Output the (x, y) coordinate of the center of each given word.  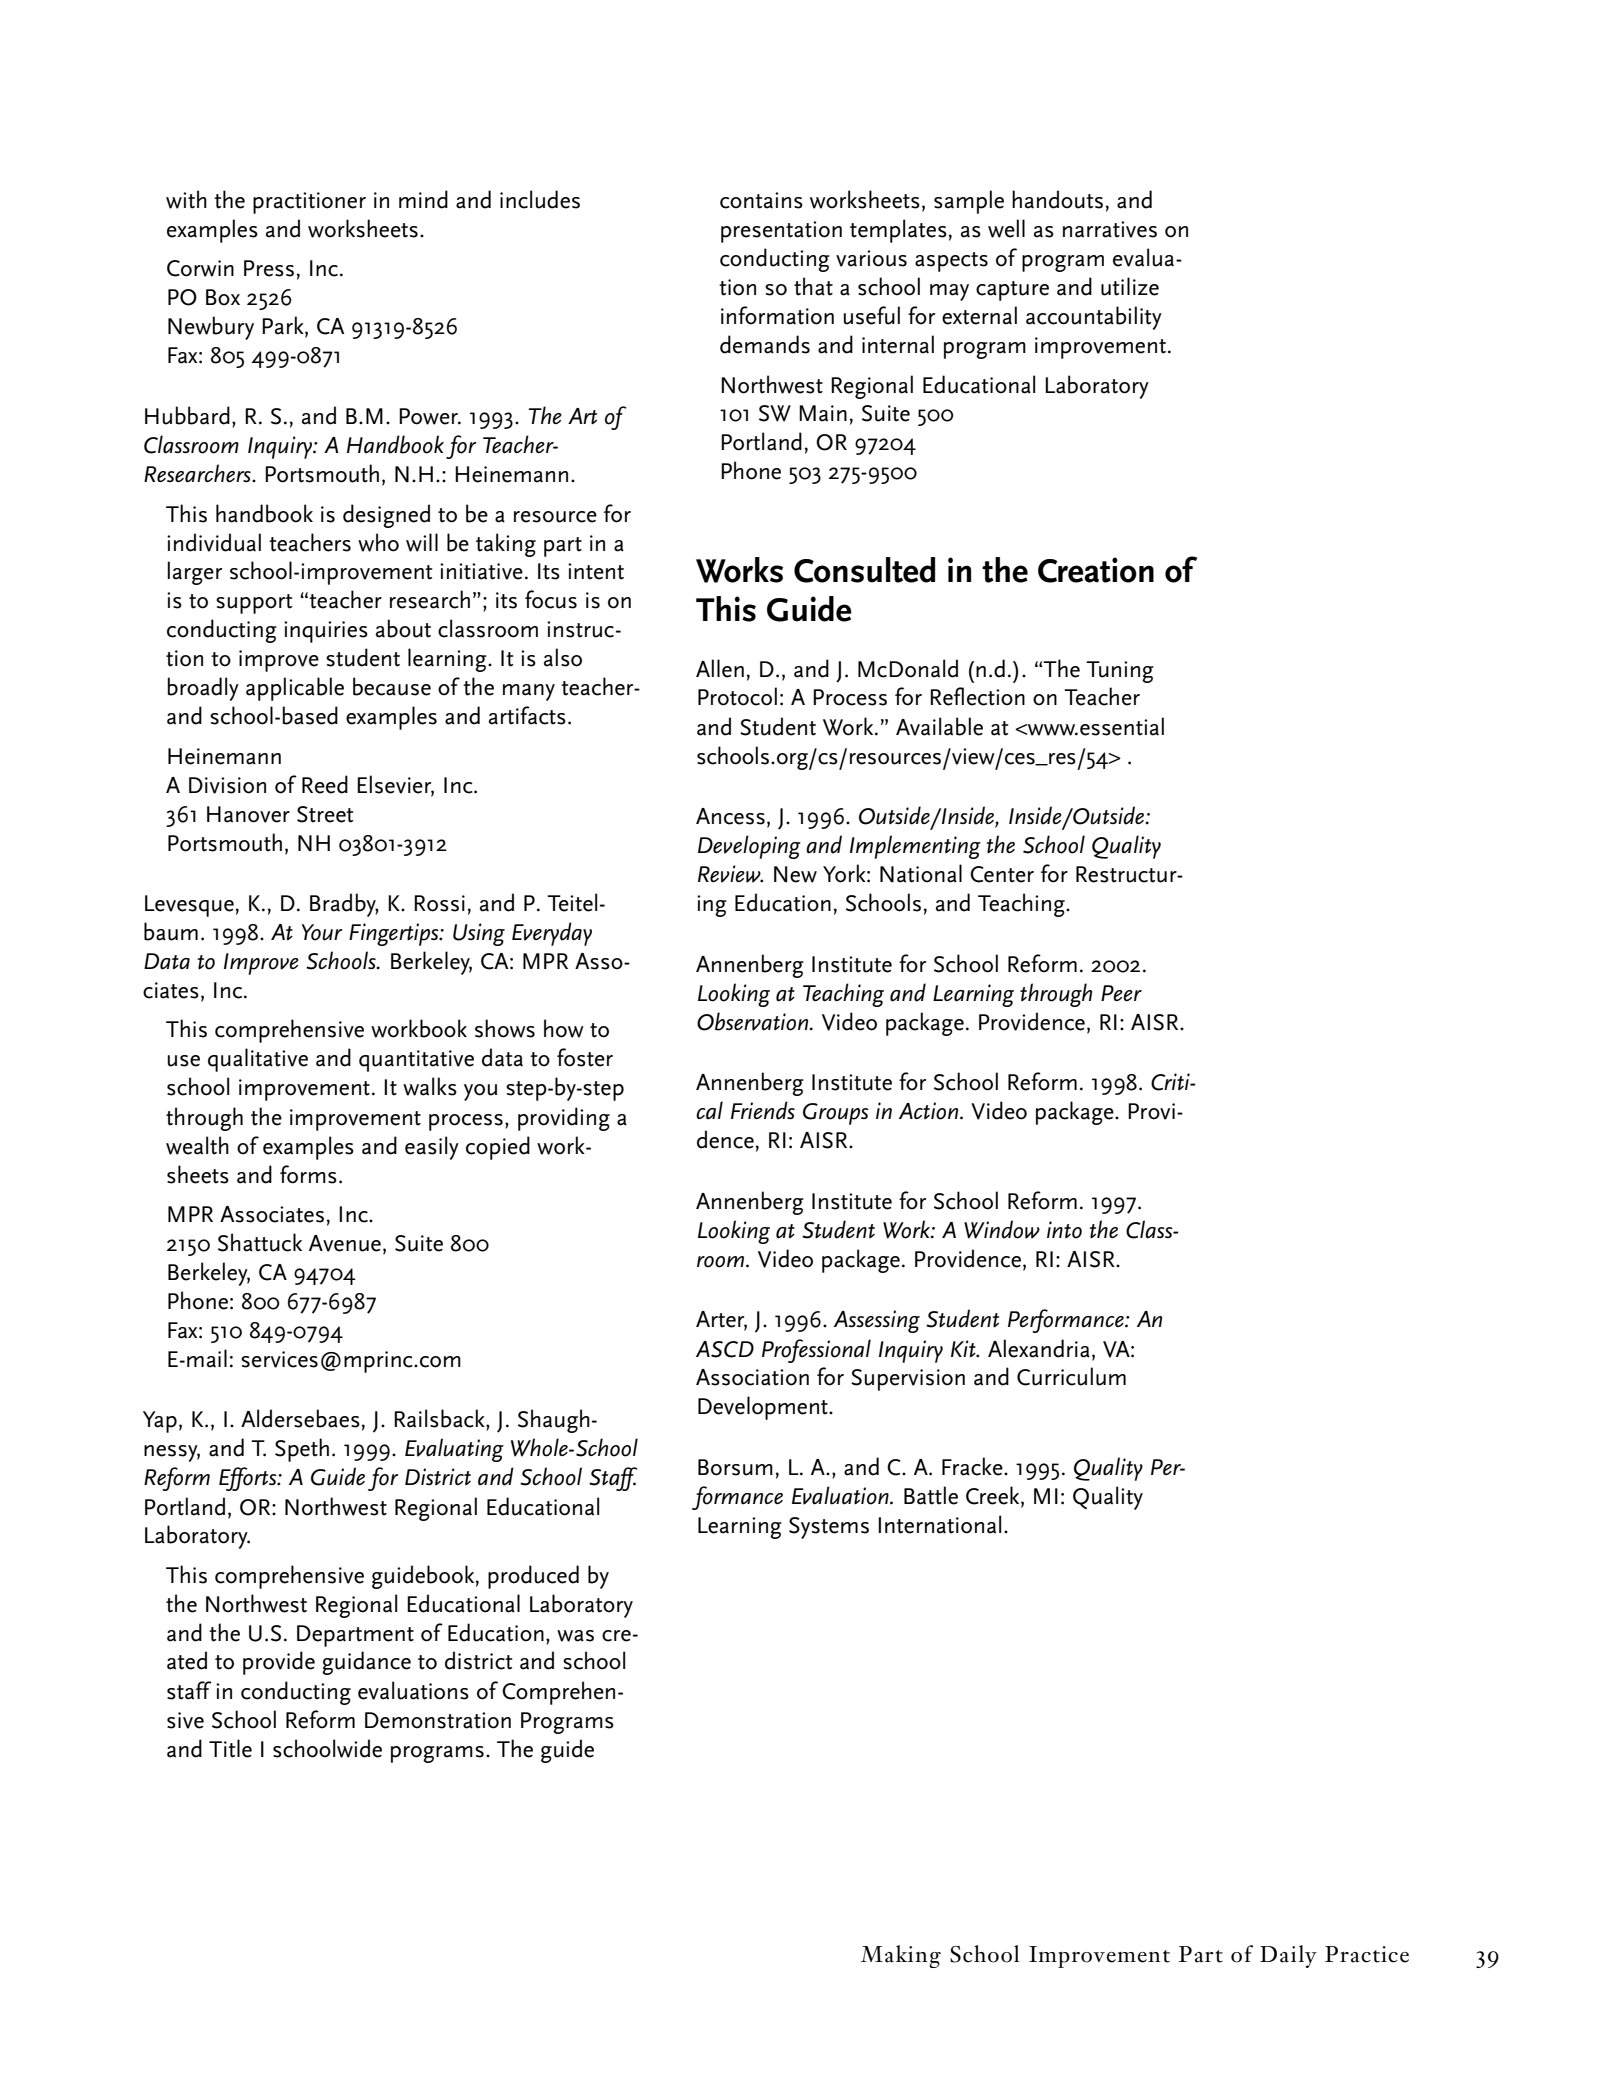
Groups (836, 1114)
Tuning (1120, 672)
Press (269, 268)
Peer (1121, 993)
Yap (160, 1422)
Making (901, 1956)
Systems (829, 1528)
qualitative (258, 1060)
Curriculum (1071, 1376)
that (813, 286)
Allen (720, 668)
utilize (1130, 286)
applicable (295, 689)
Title (230, 1748)
